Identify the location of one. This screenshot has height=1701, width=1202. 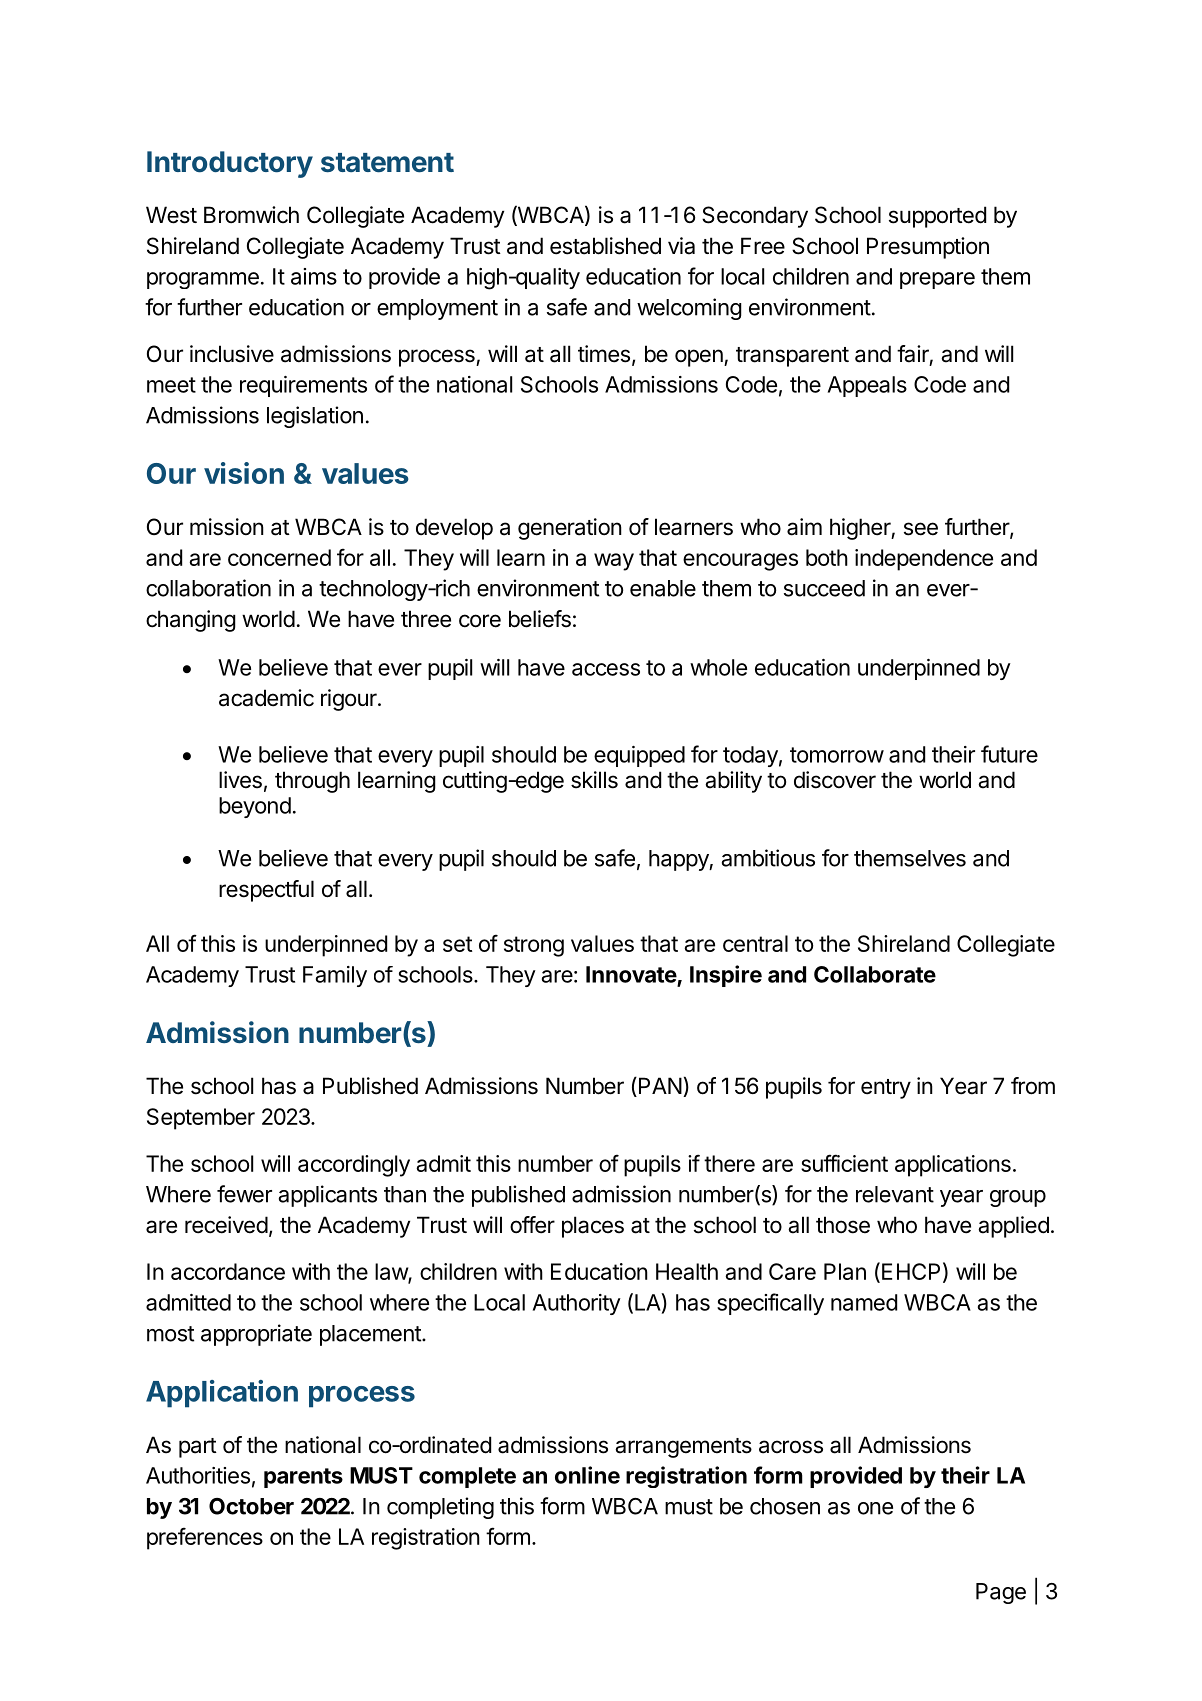
(875, 1508).
